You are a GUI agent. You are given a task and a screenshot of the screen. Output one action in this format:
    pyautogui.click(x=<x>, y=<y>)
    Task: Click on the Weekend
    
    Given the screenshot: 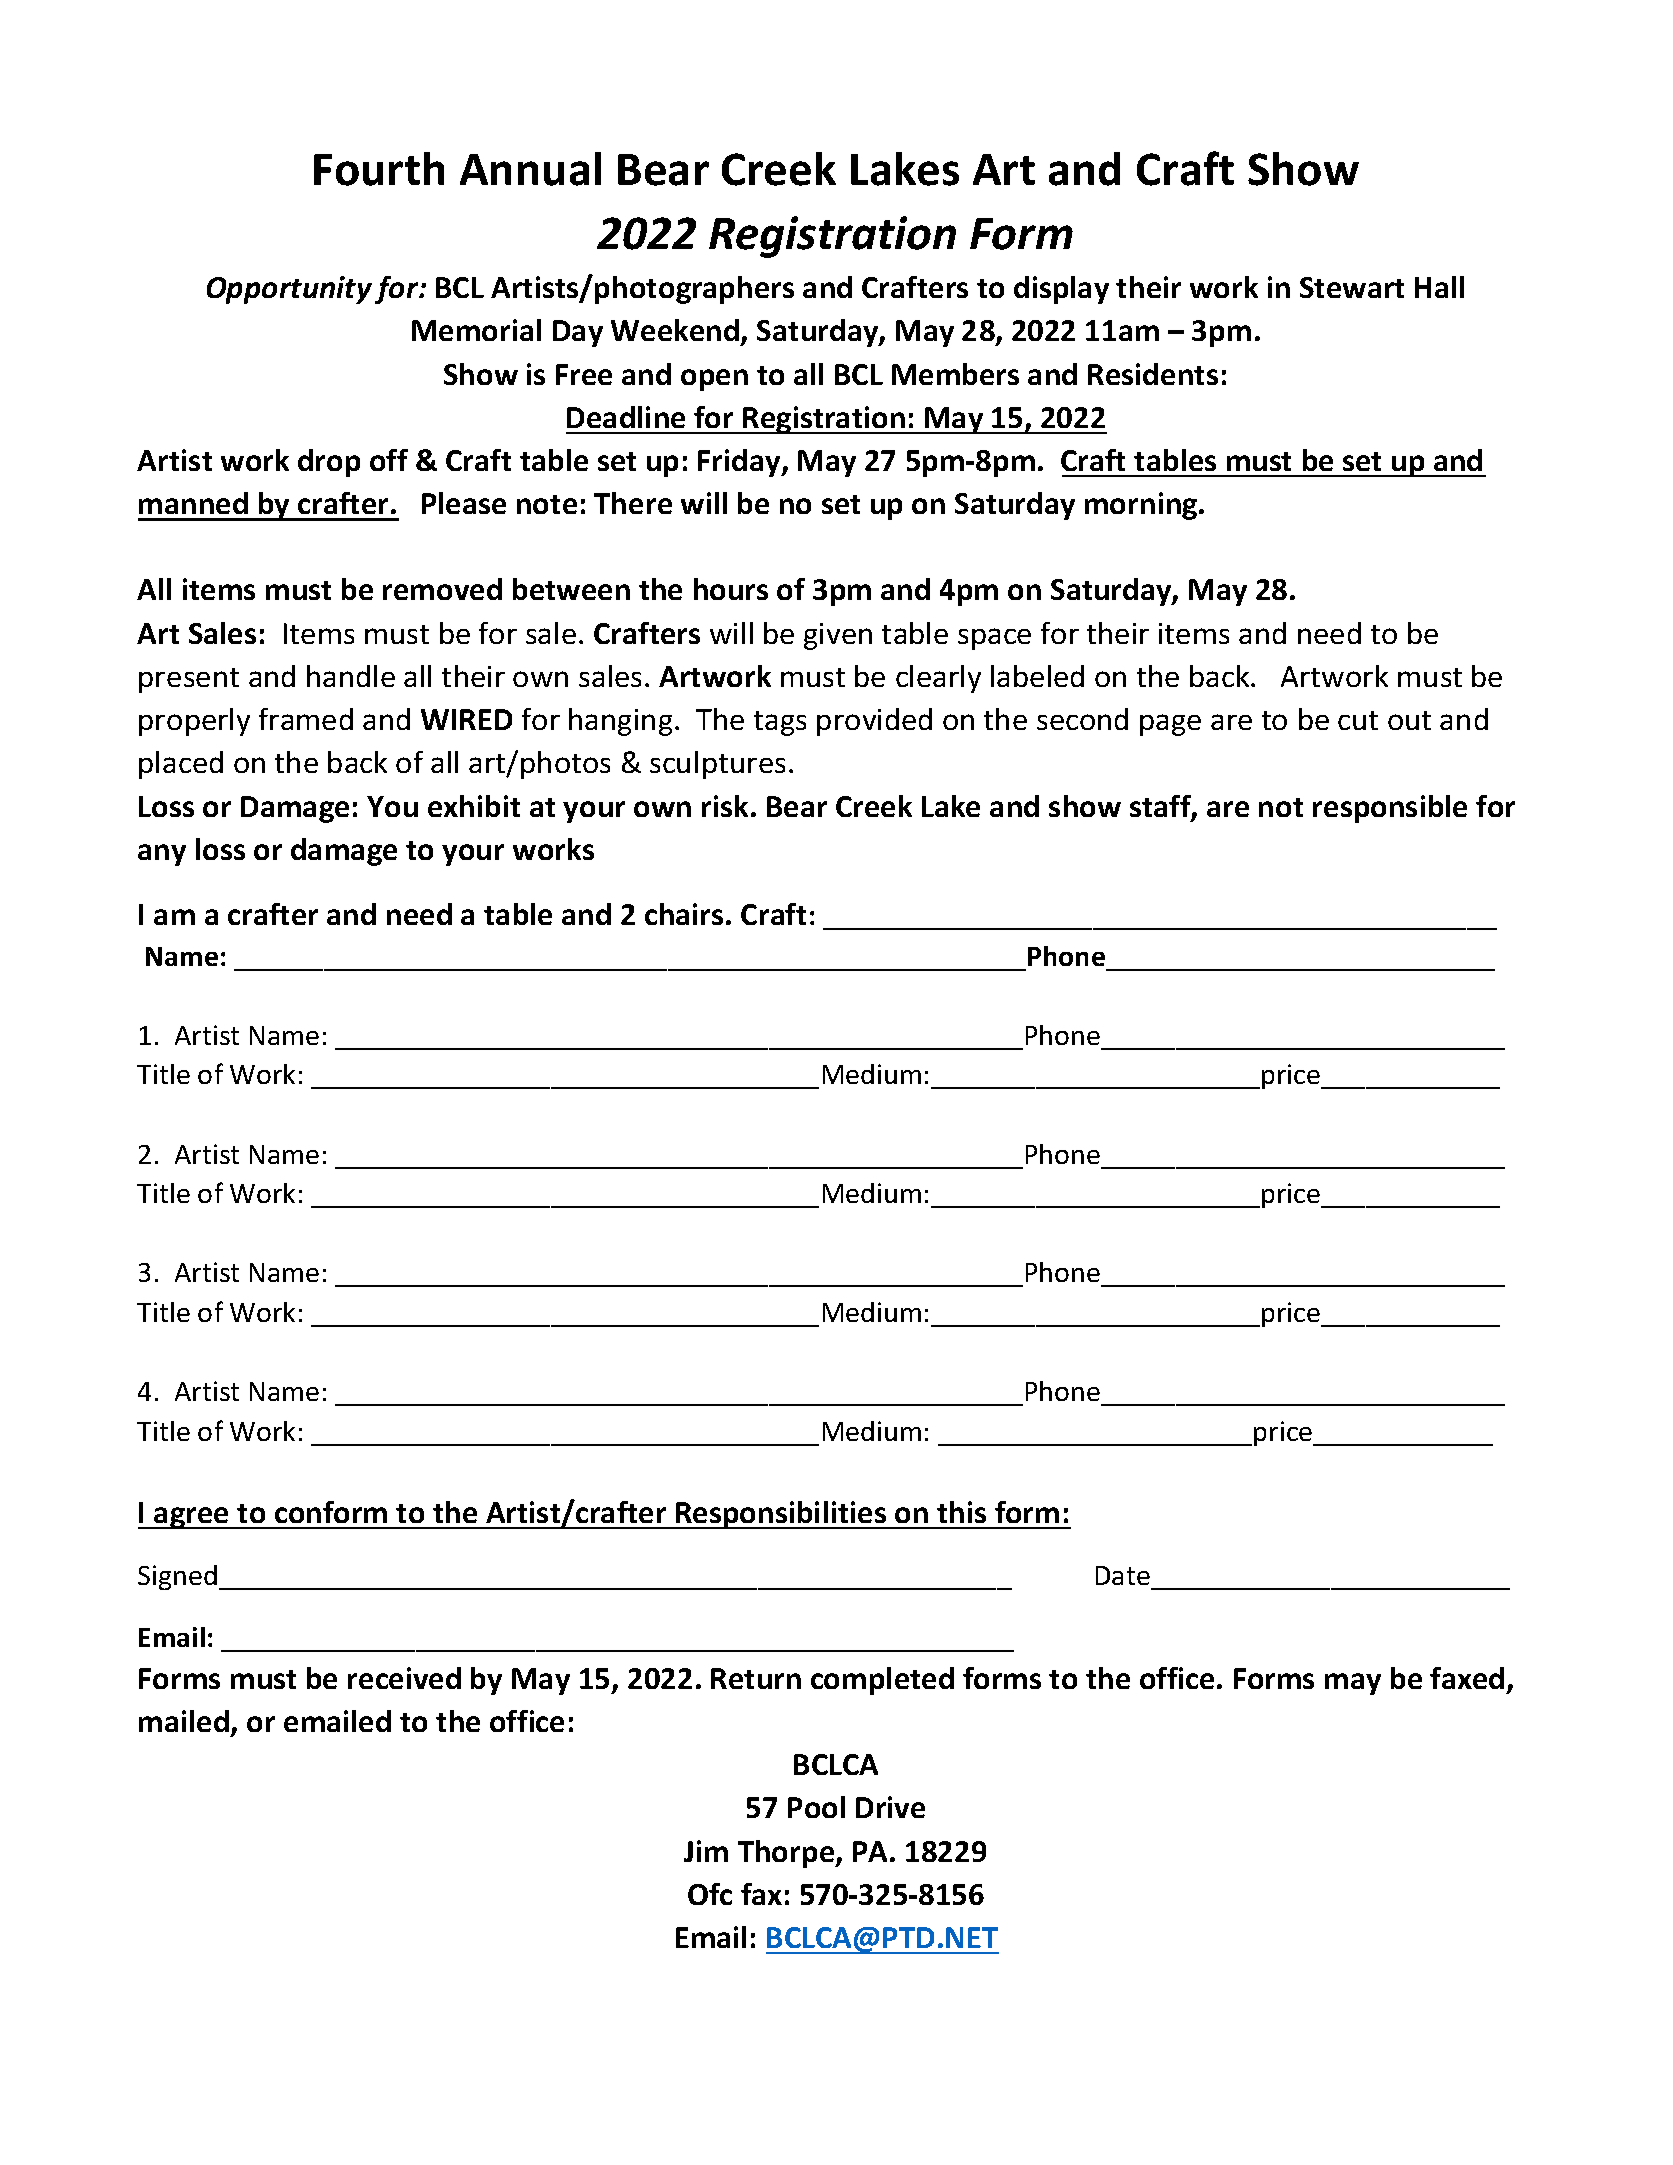 What is the action you would take?
    pyautogui.click(x=675, y=330)
